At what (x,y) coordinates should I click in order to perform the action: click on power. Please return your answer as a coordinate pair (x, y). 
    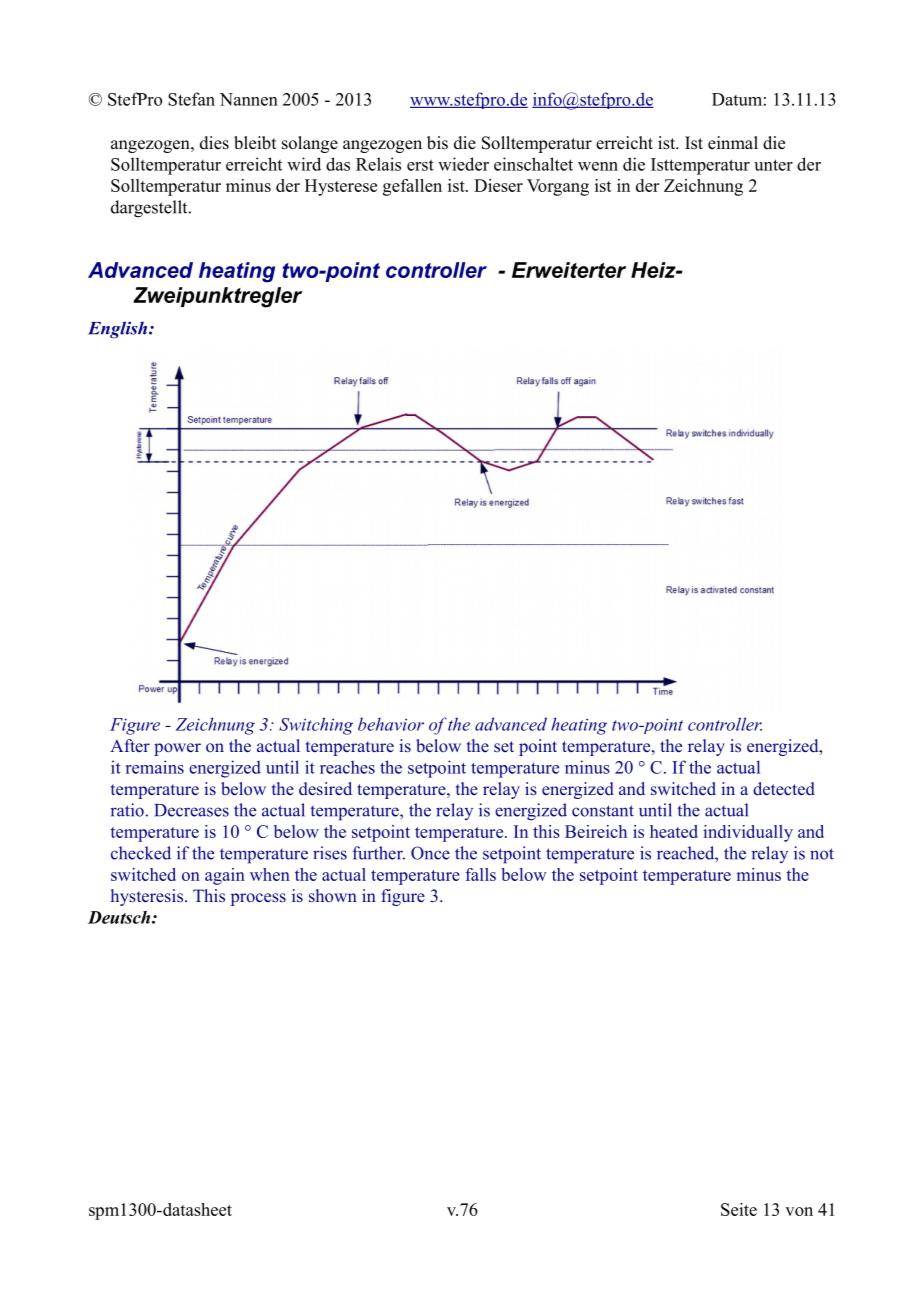
    Looking at the image, I should click on (177, 749).
